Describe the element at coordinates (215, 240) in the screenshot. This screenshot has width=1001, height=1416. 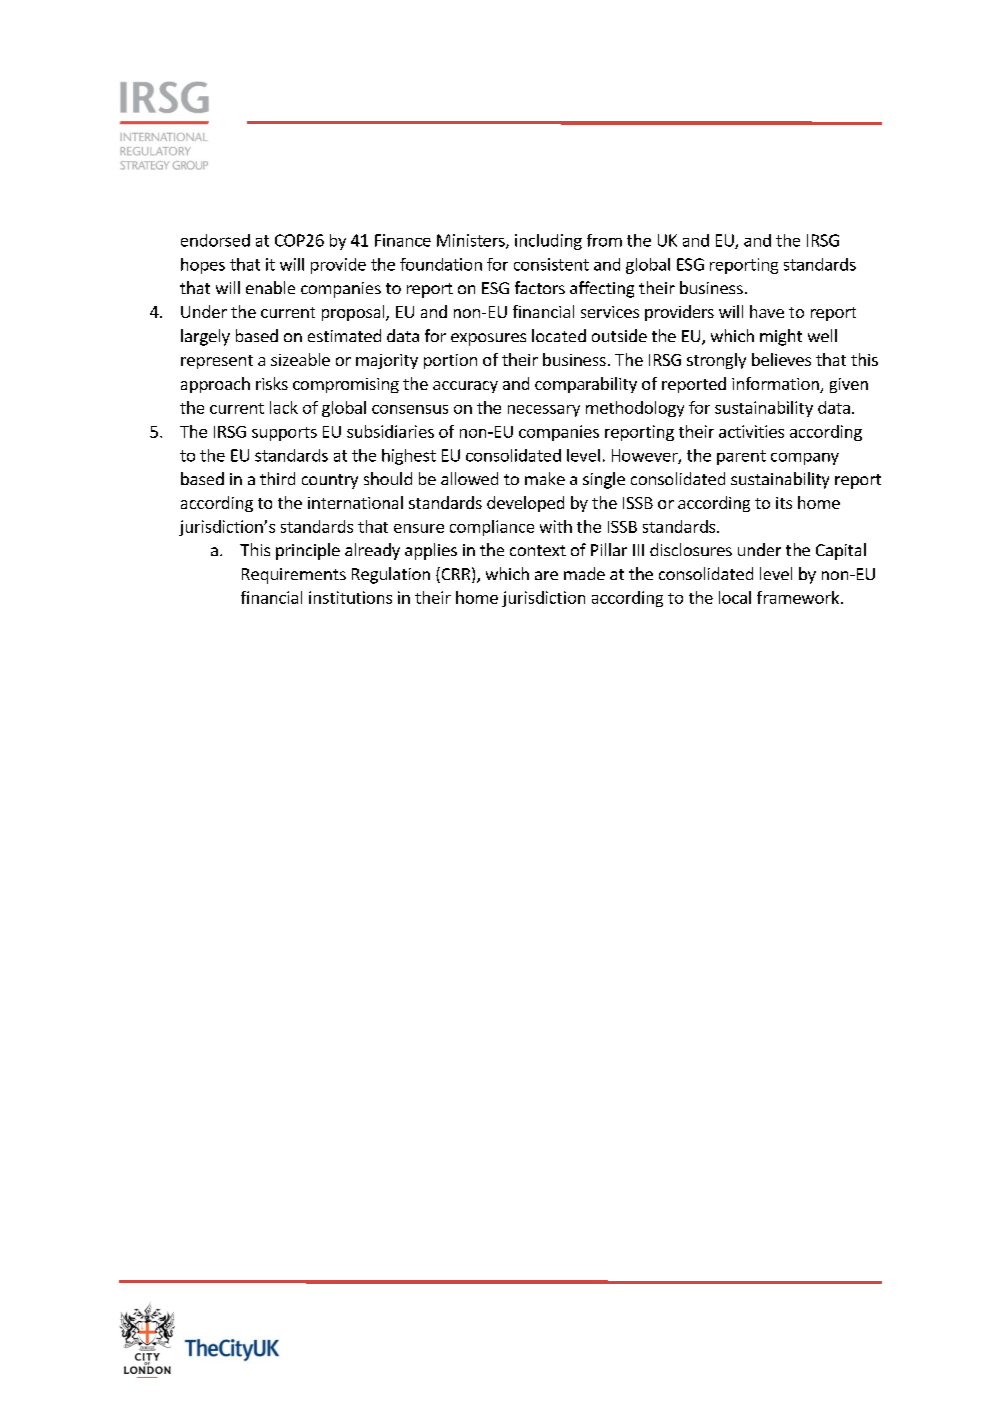
I see `endorsed` at that location.
